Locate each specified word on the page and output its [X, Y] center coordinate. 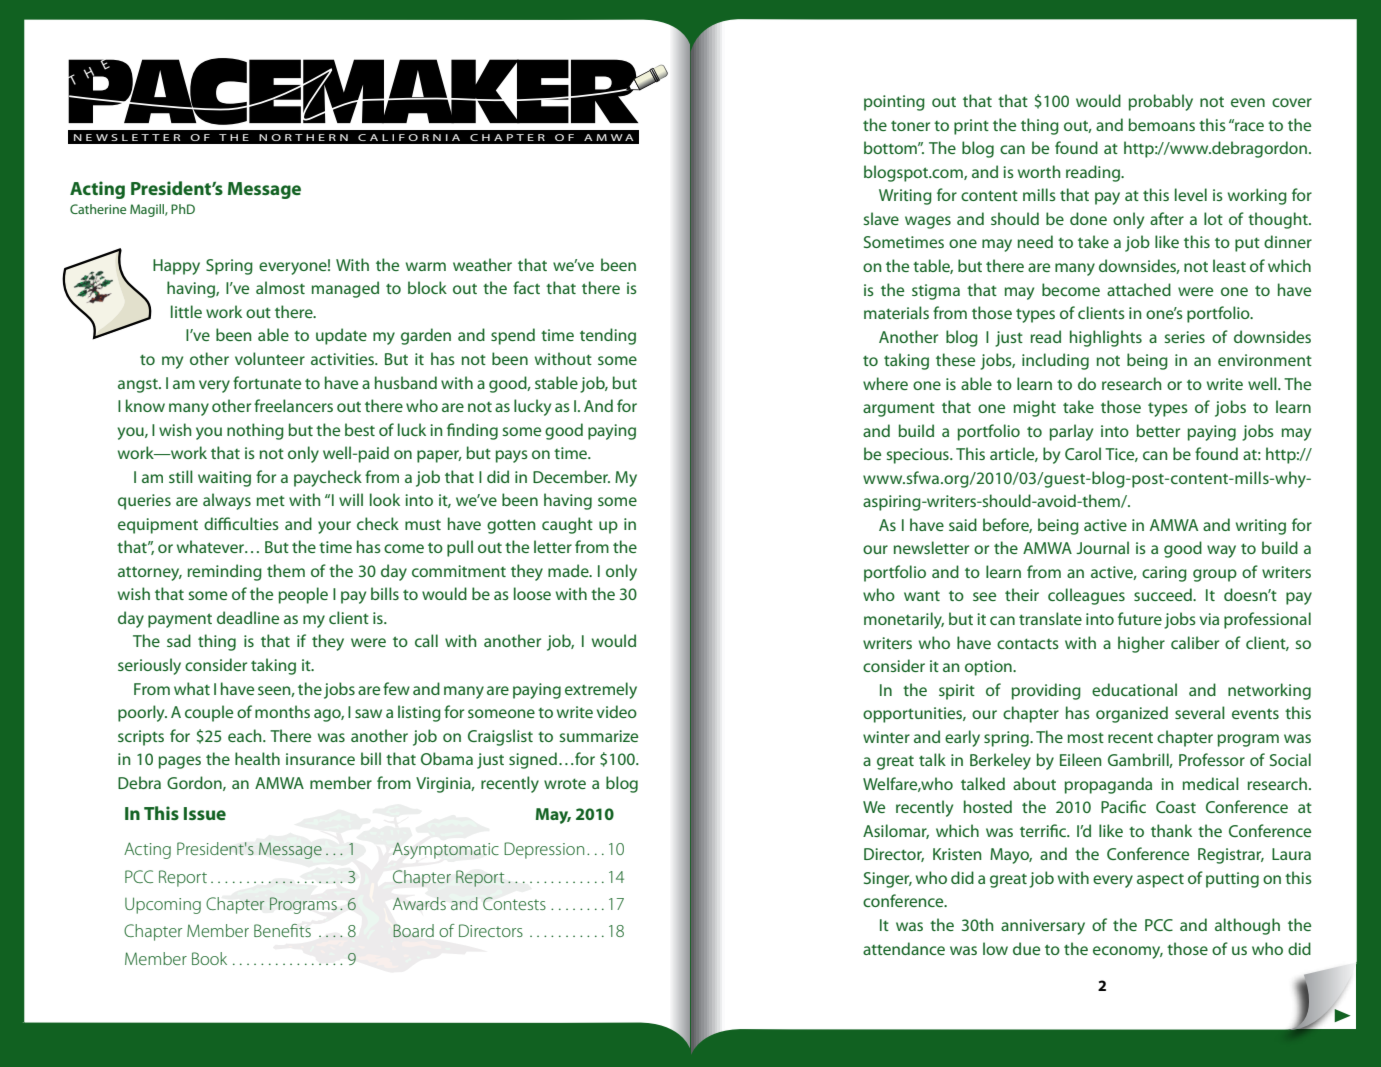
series [1184, 337]
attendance [904, 948]
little [186, 311]
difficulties [241, 523]
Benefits [282, 930]
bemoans [1162, 124]
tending [608, 336]
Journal [1102, 547]
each [246, 735]
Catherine [98, 209]
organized [1132, 714]
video [617, 711]
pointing [894, 103]
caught [567, 525]
